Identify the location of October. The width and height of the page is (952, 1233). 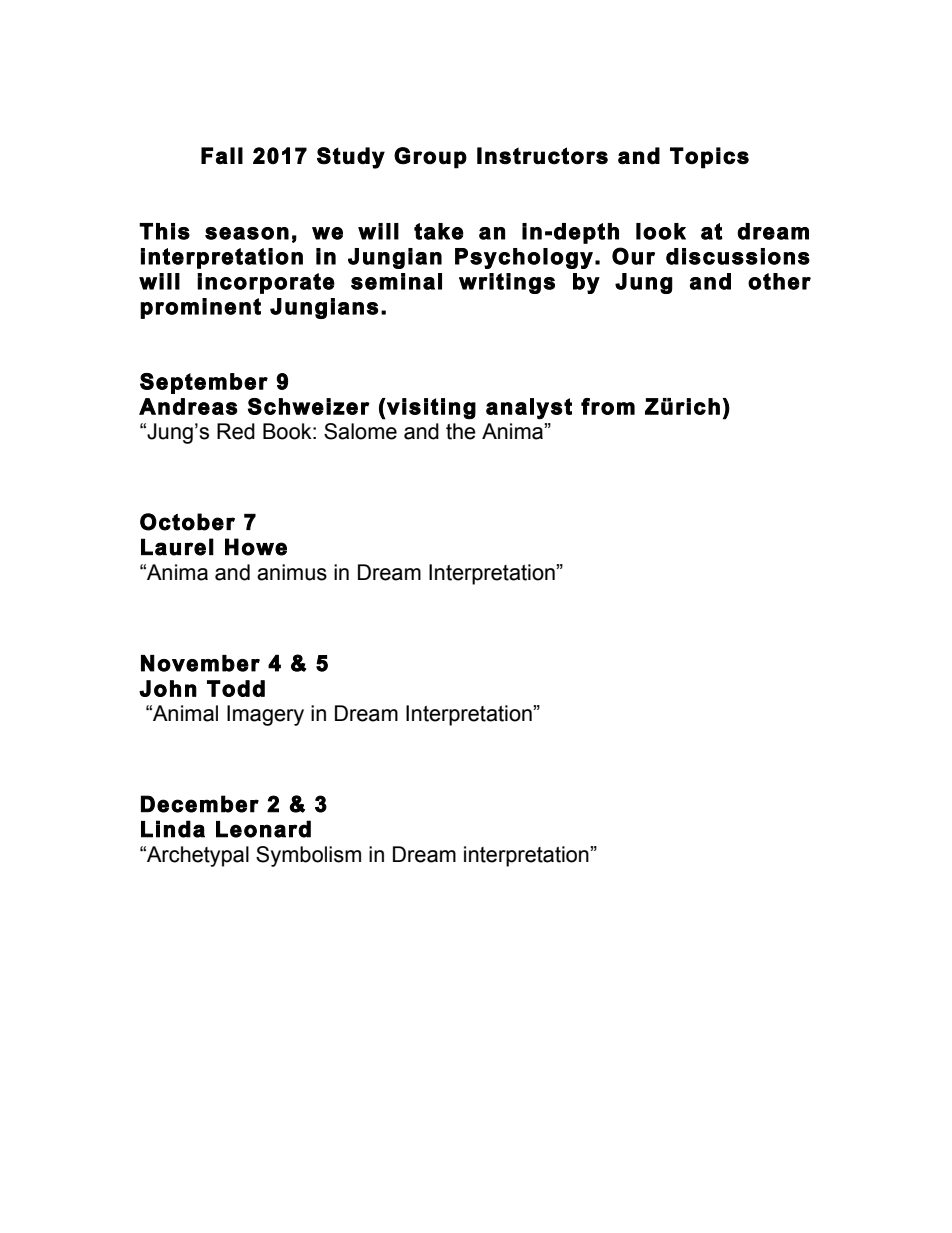
(187, 522).
